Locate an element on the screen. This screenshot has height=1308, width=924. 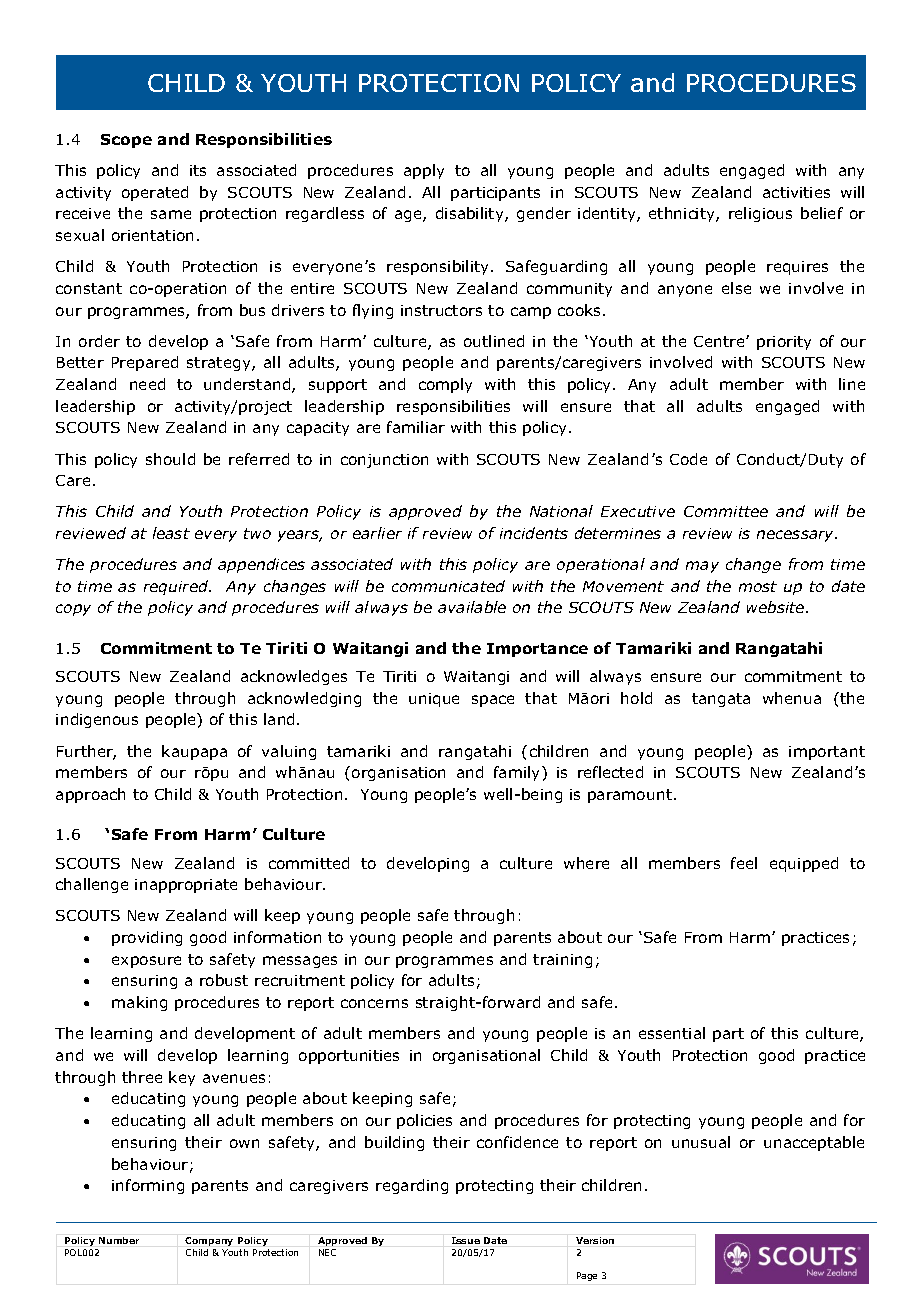
unique is located at coordinates (434, 700).
